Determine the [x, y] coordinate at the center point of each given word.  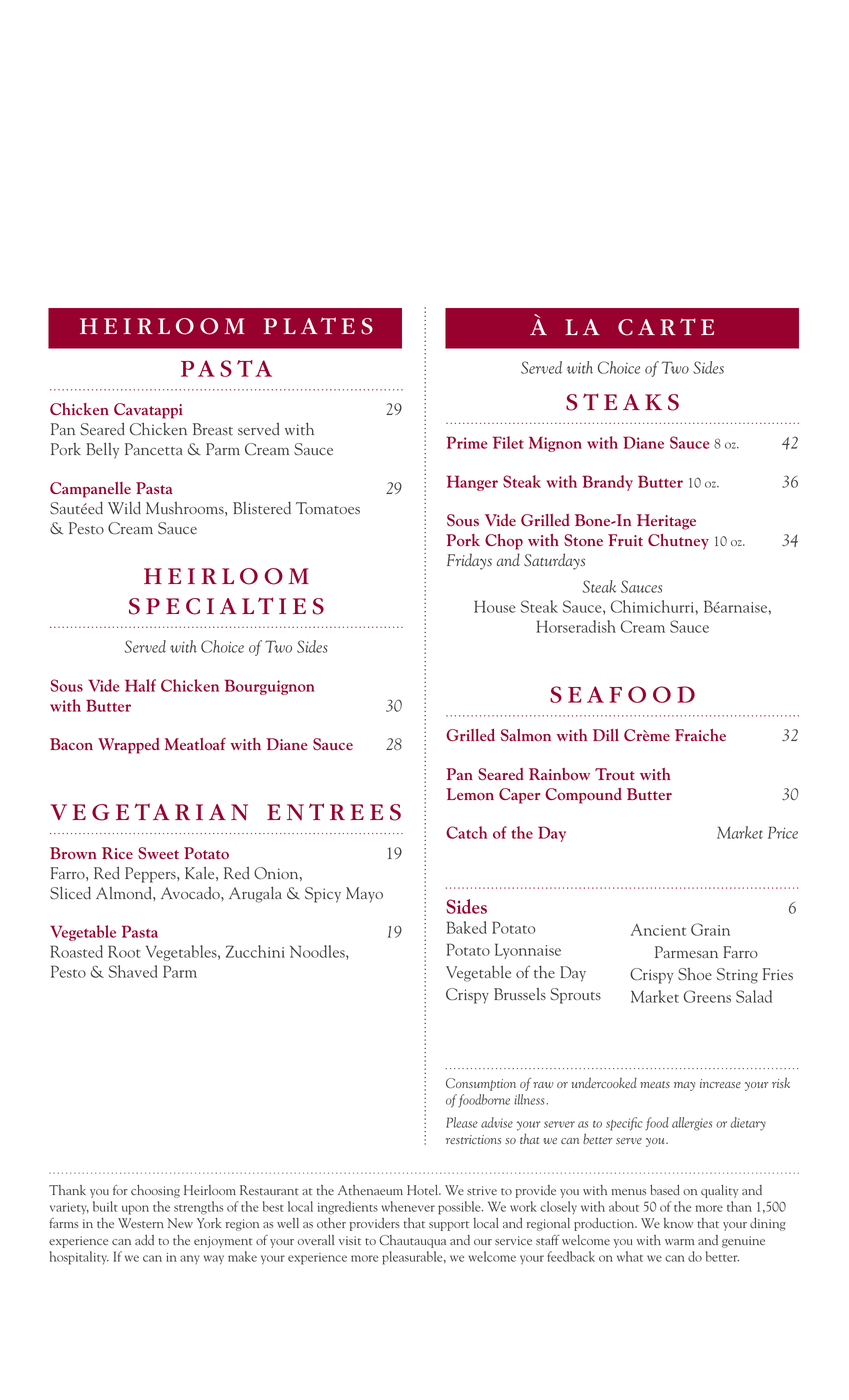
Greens [707, 996]
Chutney [678, 542]
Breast [213, 429]
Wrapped [129, 746]
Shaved [133, 971]
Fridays [469, 561]
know [678, 1223]
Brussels [520, 994]
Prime [467, 442]
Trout [615, 774]
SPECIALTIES [226, 606]
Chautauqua [412, 1241]
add [144, 1240]
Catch [466, 832]
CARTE [666, 327]
